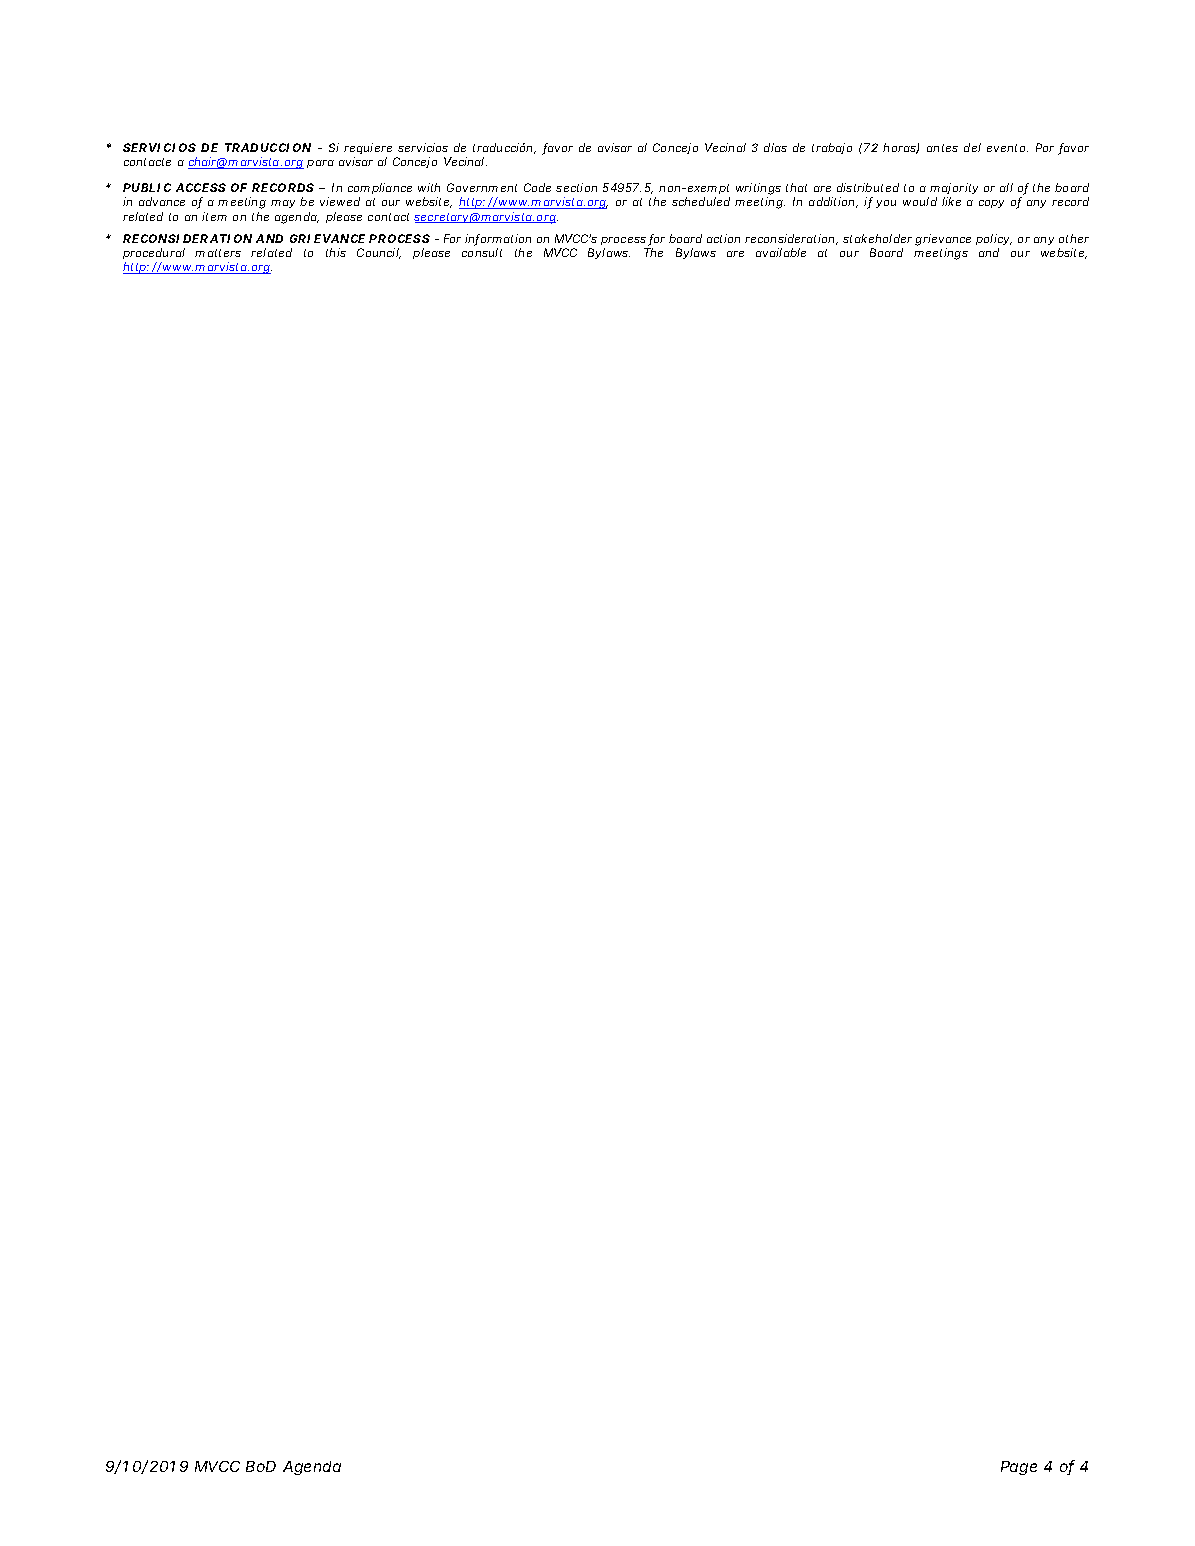 This screenshot has height=1546, width=1195. Describe the element at coordinates (576, 187) in the screenshot. I see `section` at that location.
